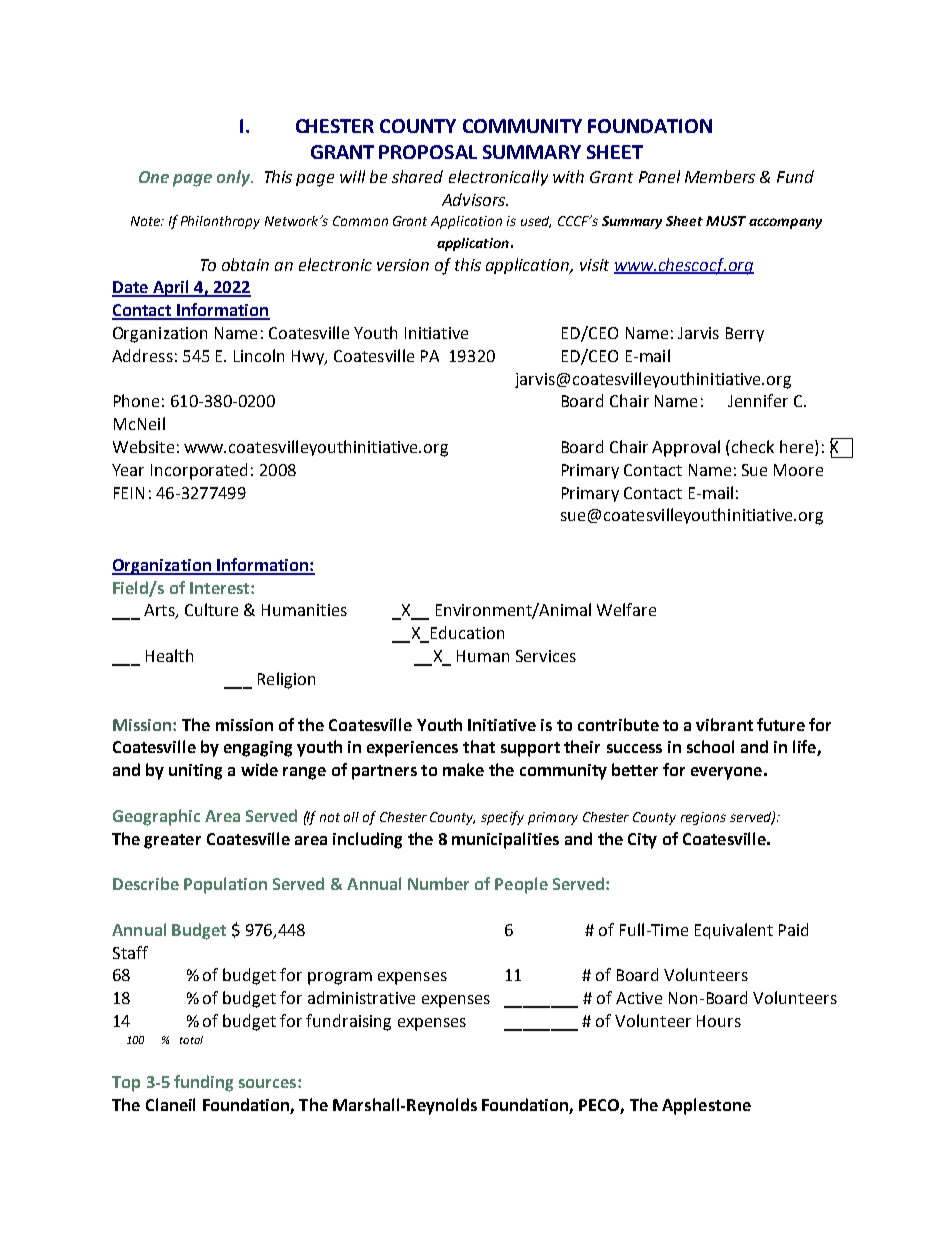 This screenshot has width=952, height=1233. What do you see at coordinates (720, 176) in the screenshot?
I see `Members` at bounding box center [720, 176].
